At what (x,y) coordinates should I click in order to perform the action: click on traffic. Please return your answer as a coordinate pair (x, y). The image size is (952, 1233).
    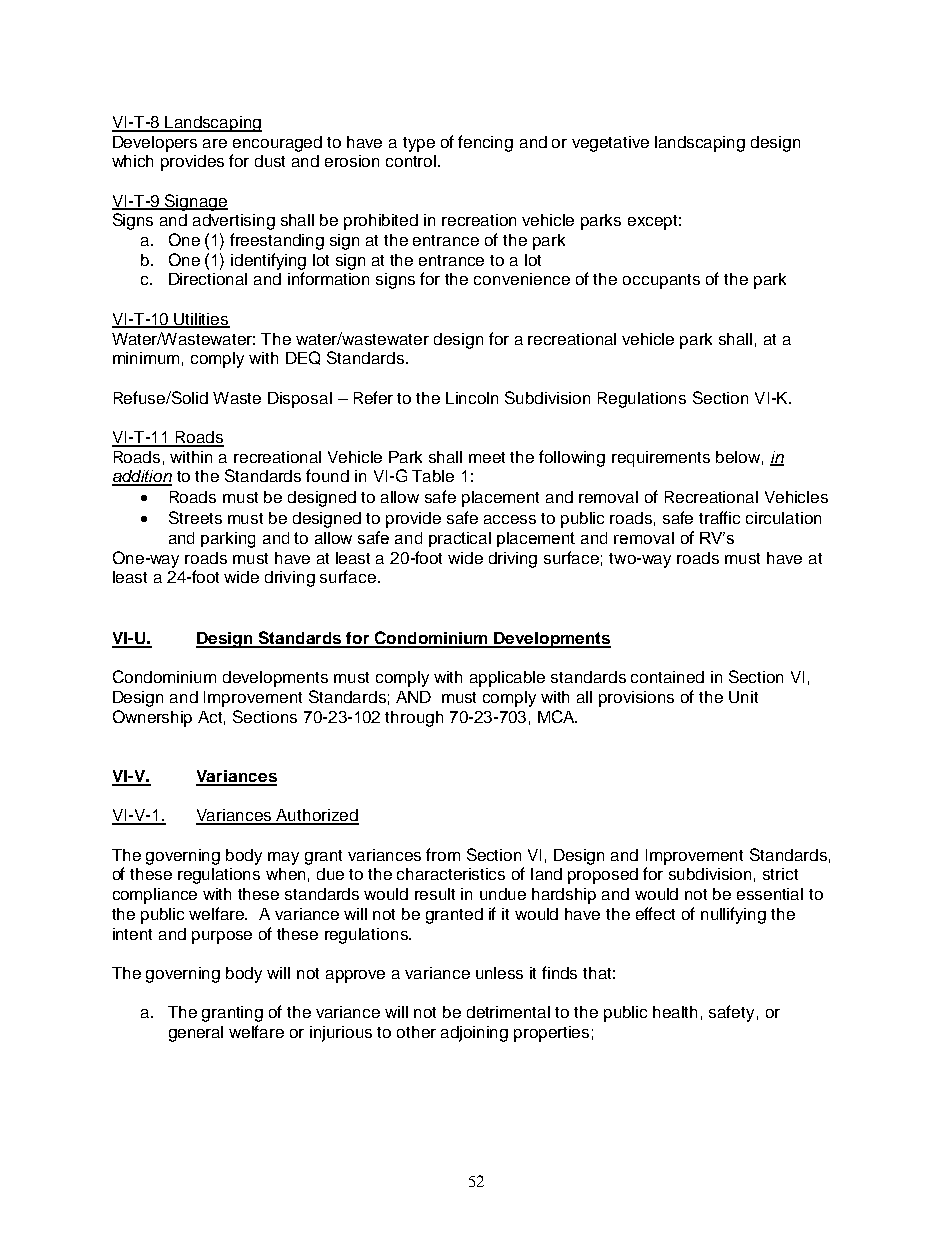
    Looking at the image, I should click on (719, 517).
